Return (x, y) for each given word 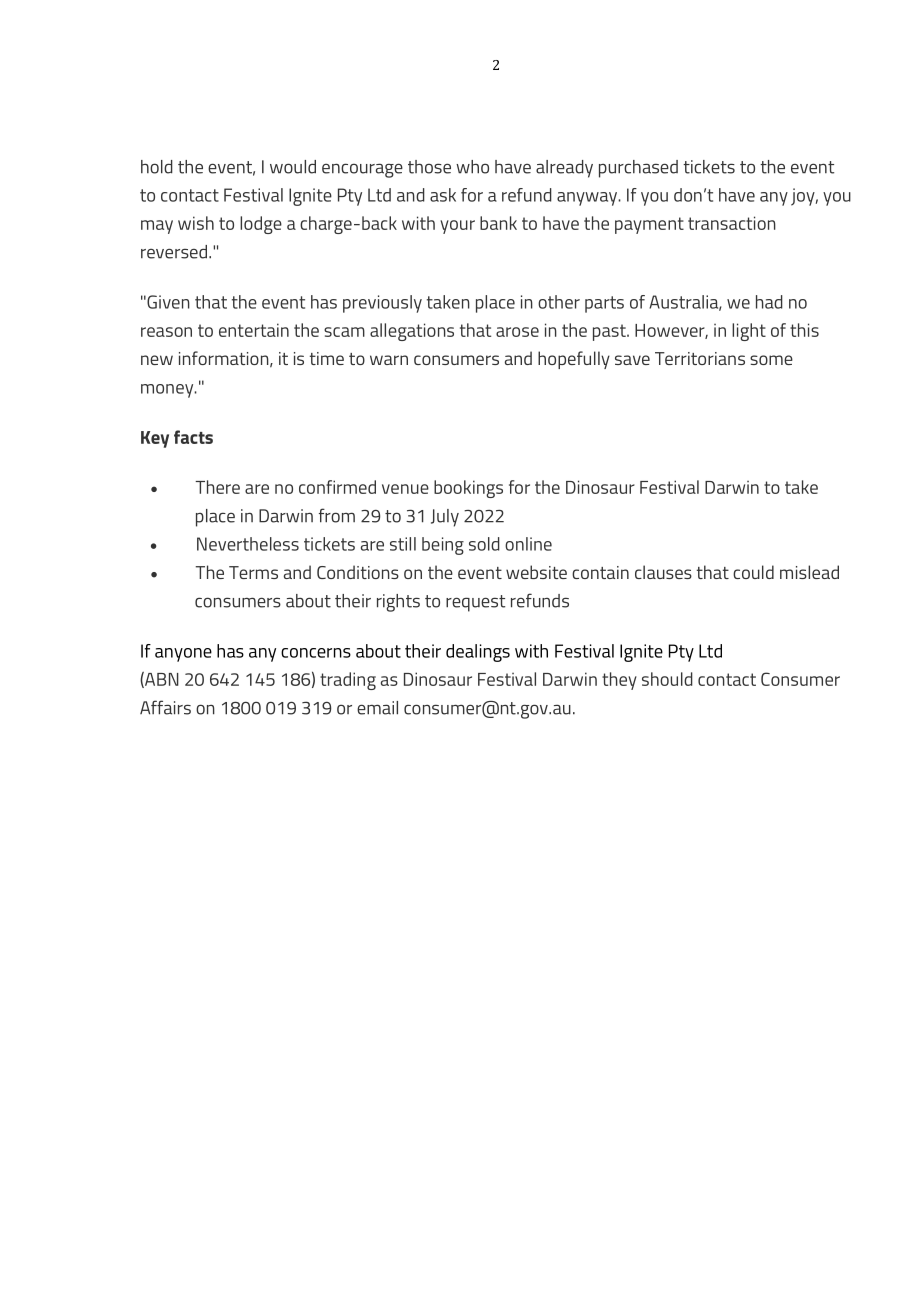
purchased (638, 169)
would (293, 167)
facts (193, 437)
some (771, 360)
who (472, 167)
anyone (183, 655)
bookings (468, 489)
